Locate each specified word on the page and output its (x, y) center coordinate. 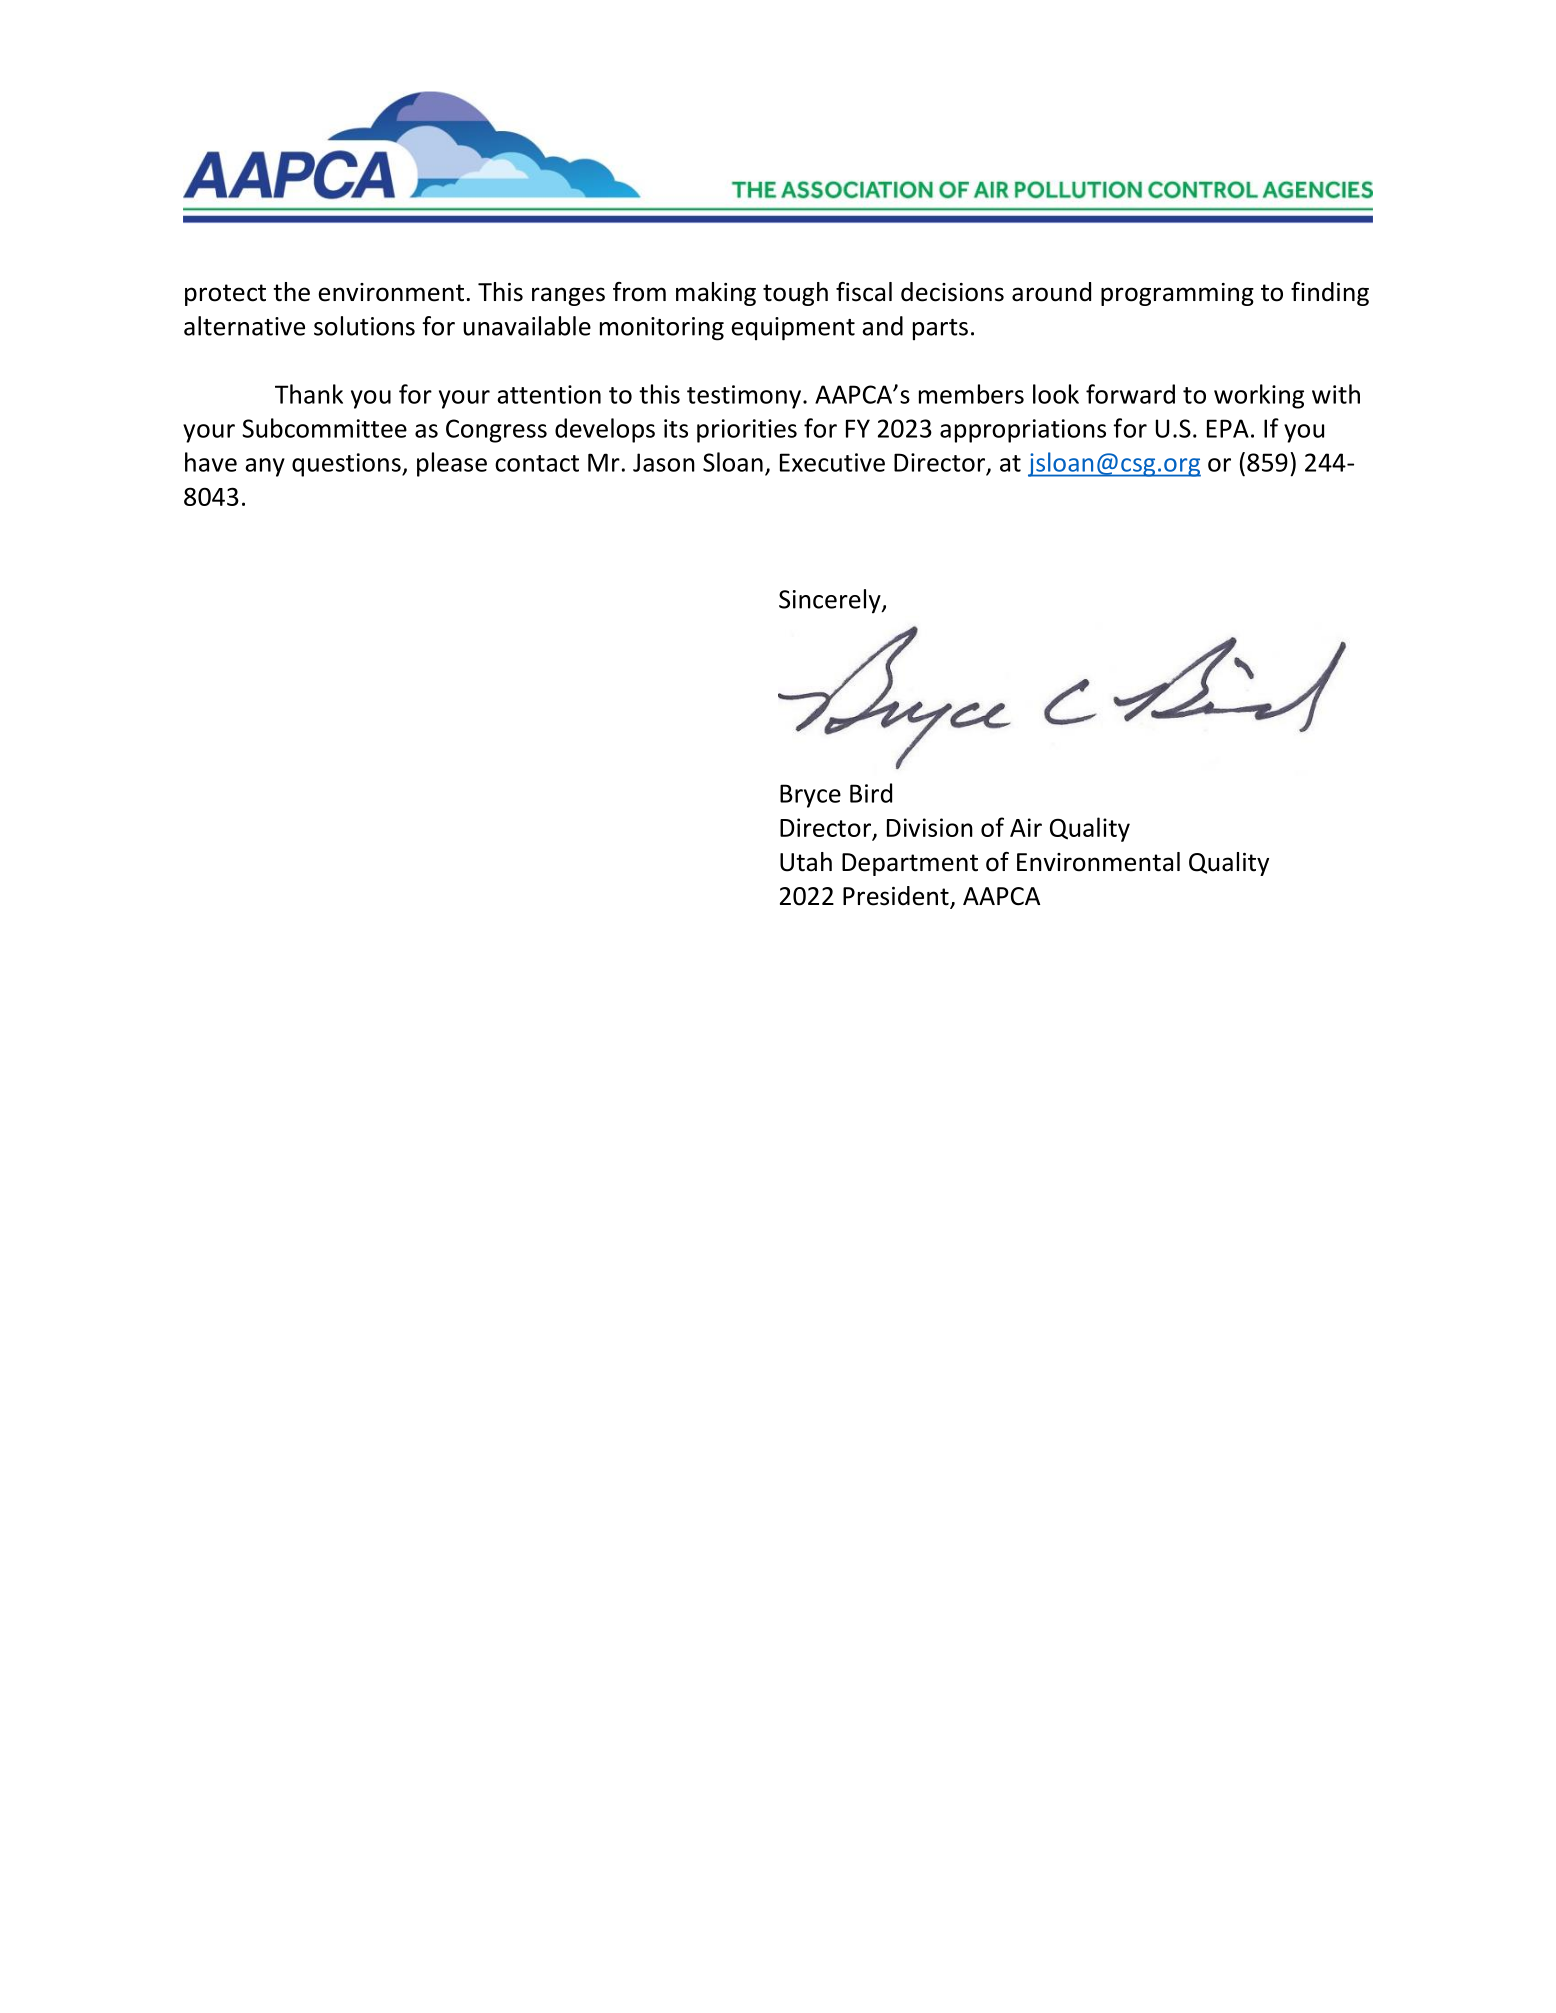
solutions (364, 326)
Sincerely (831, 601)
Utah (806, 862)
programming (1177, 294)
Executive (832, 462)
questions (347, 465)
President (897, 897)
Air (1026, 827)
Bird (871, 793)
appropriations (1023, 431)
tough (795, 294)
